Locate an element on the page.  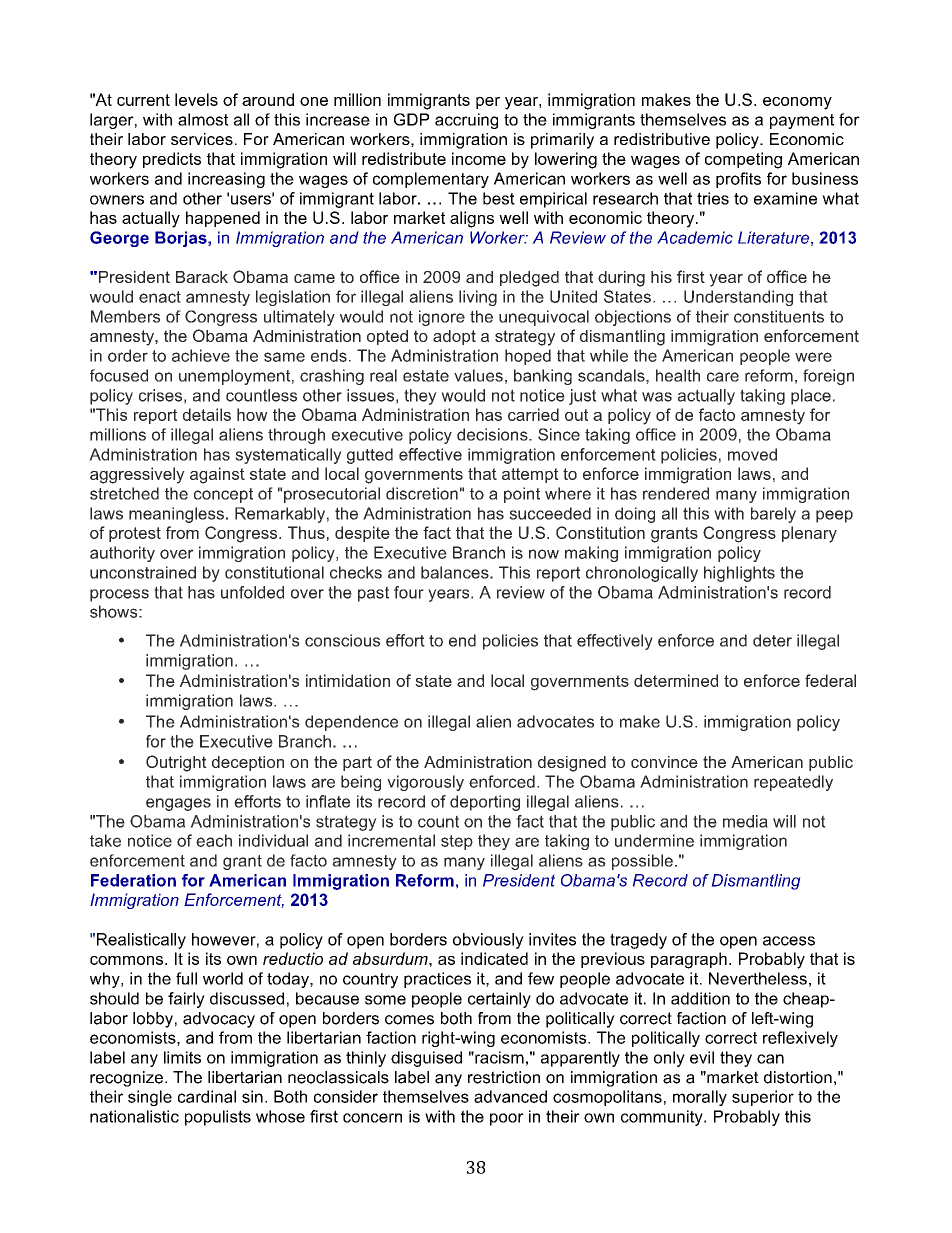
services is located at coordinates (202, 139).
